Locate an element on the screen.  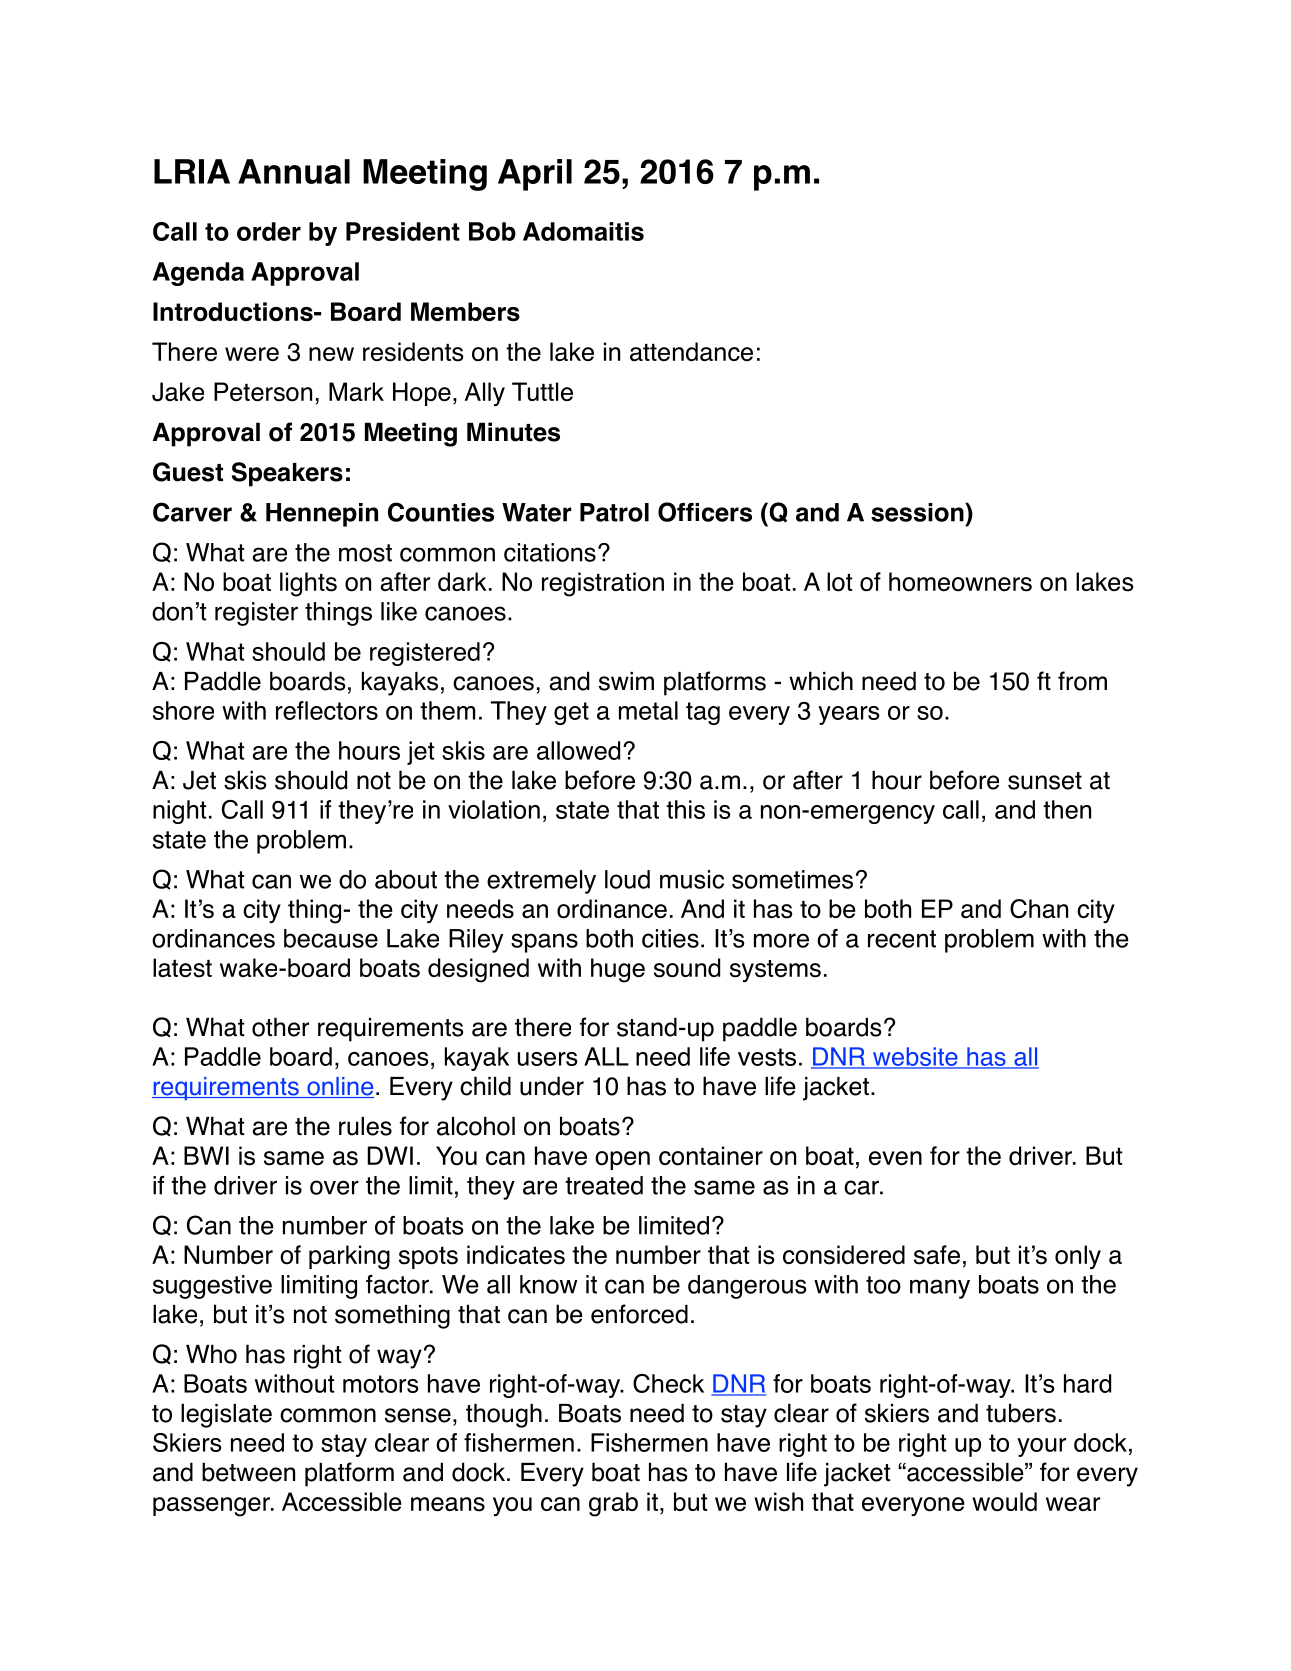
grab is located at coordinates (613, 1504).
